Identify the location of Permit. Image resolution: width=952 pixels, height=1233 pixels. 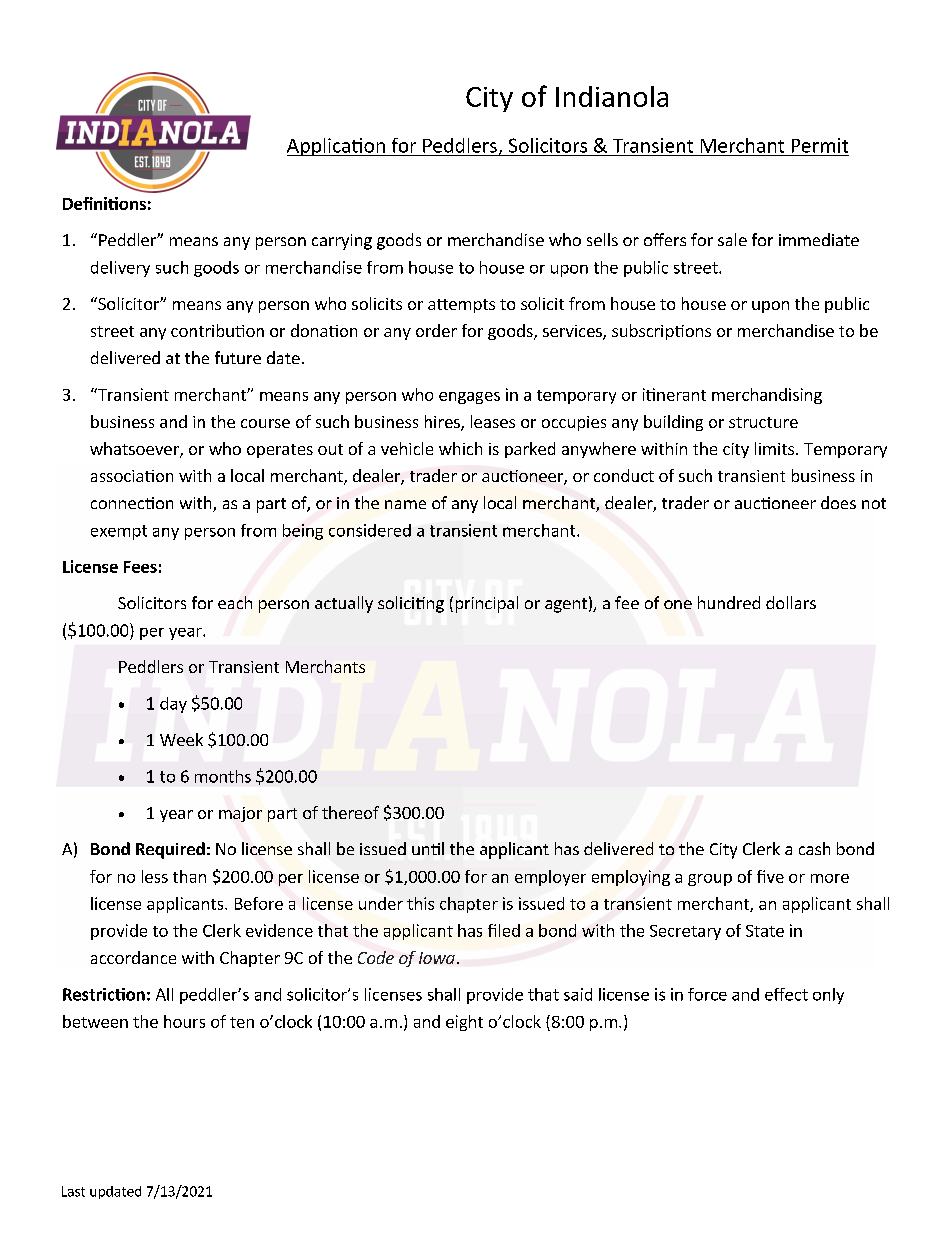
(820, 145).
